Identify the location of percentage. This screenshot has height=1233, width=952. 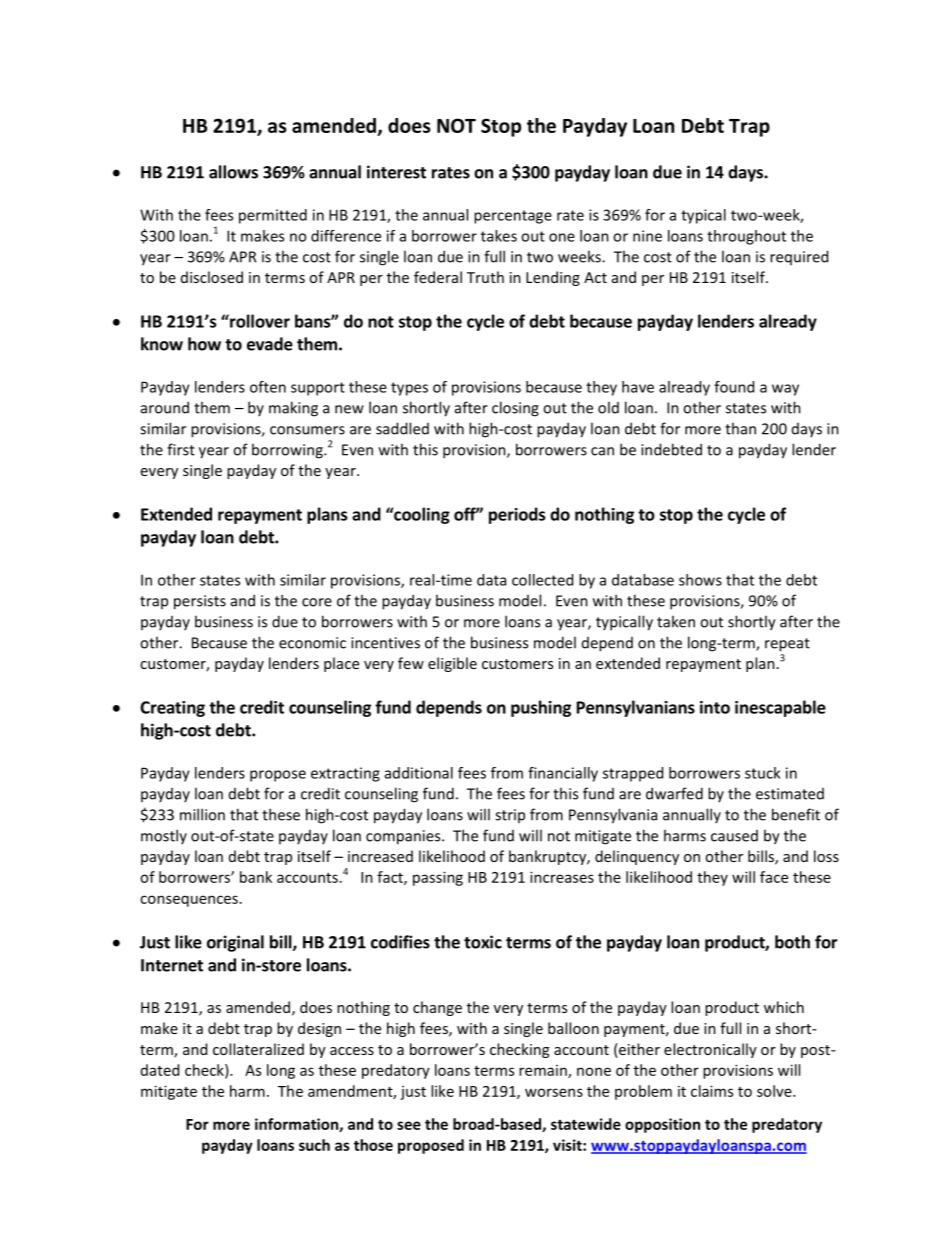
(513, 217).
